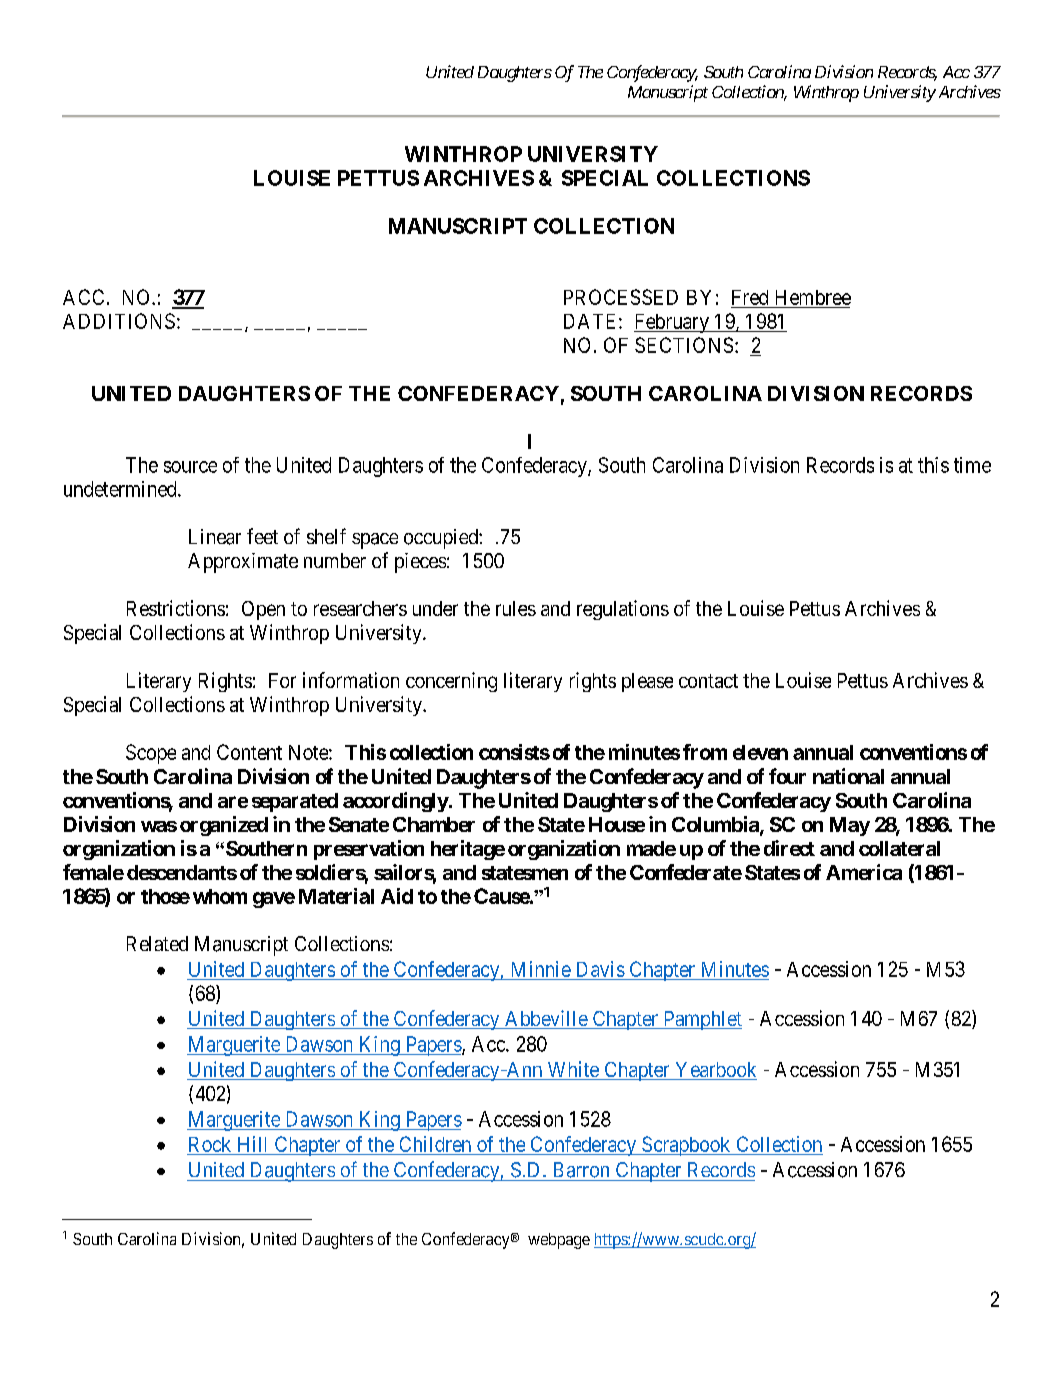 The width and height of the image is (1062, 1374). What do you see at coordinates (119, 321) in the image?
I see `ADDITIONS` at bounding box center [119, 321].
